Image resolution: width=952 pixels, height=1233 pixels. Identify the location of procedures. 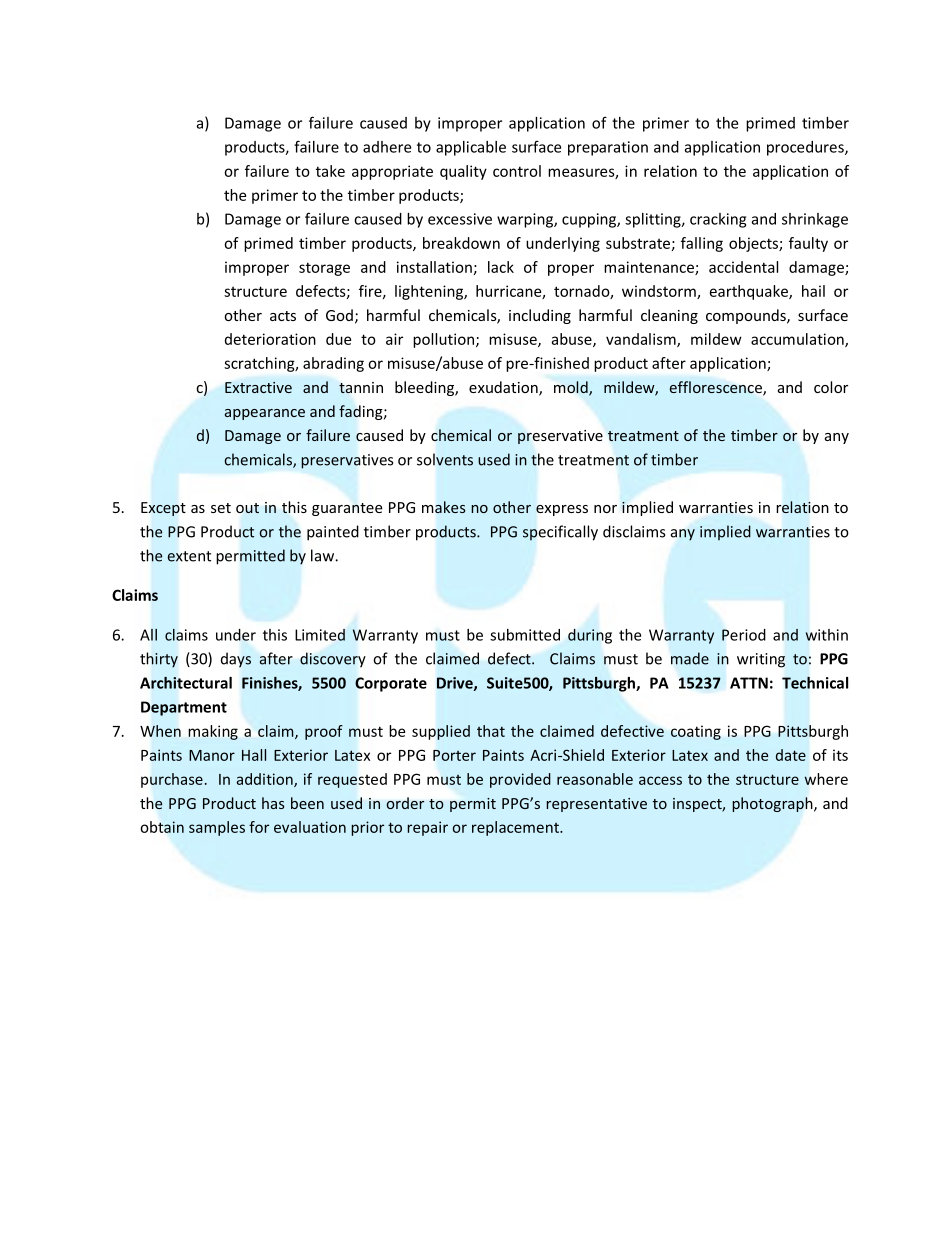
(806, 148).
